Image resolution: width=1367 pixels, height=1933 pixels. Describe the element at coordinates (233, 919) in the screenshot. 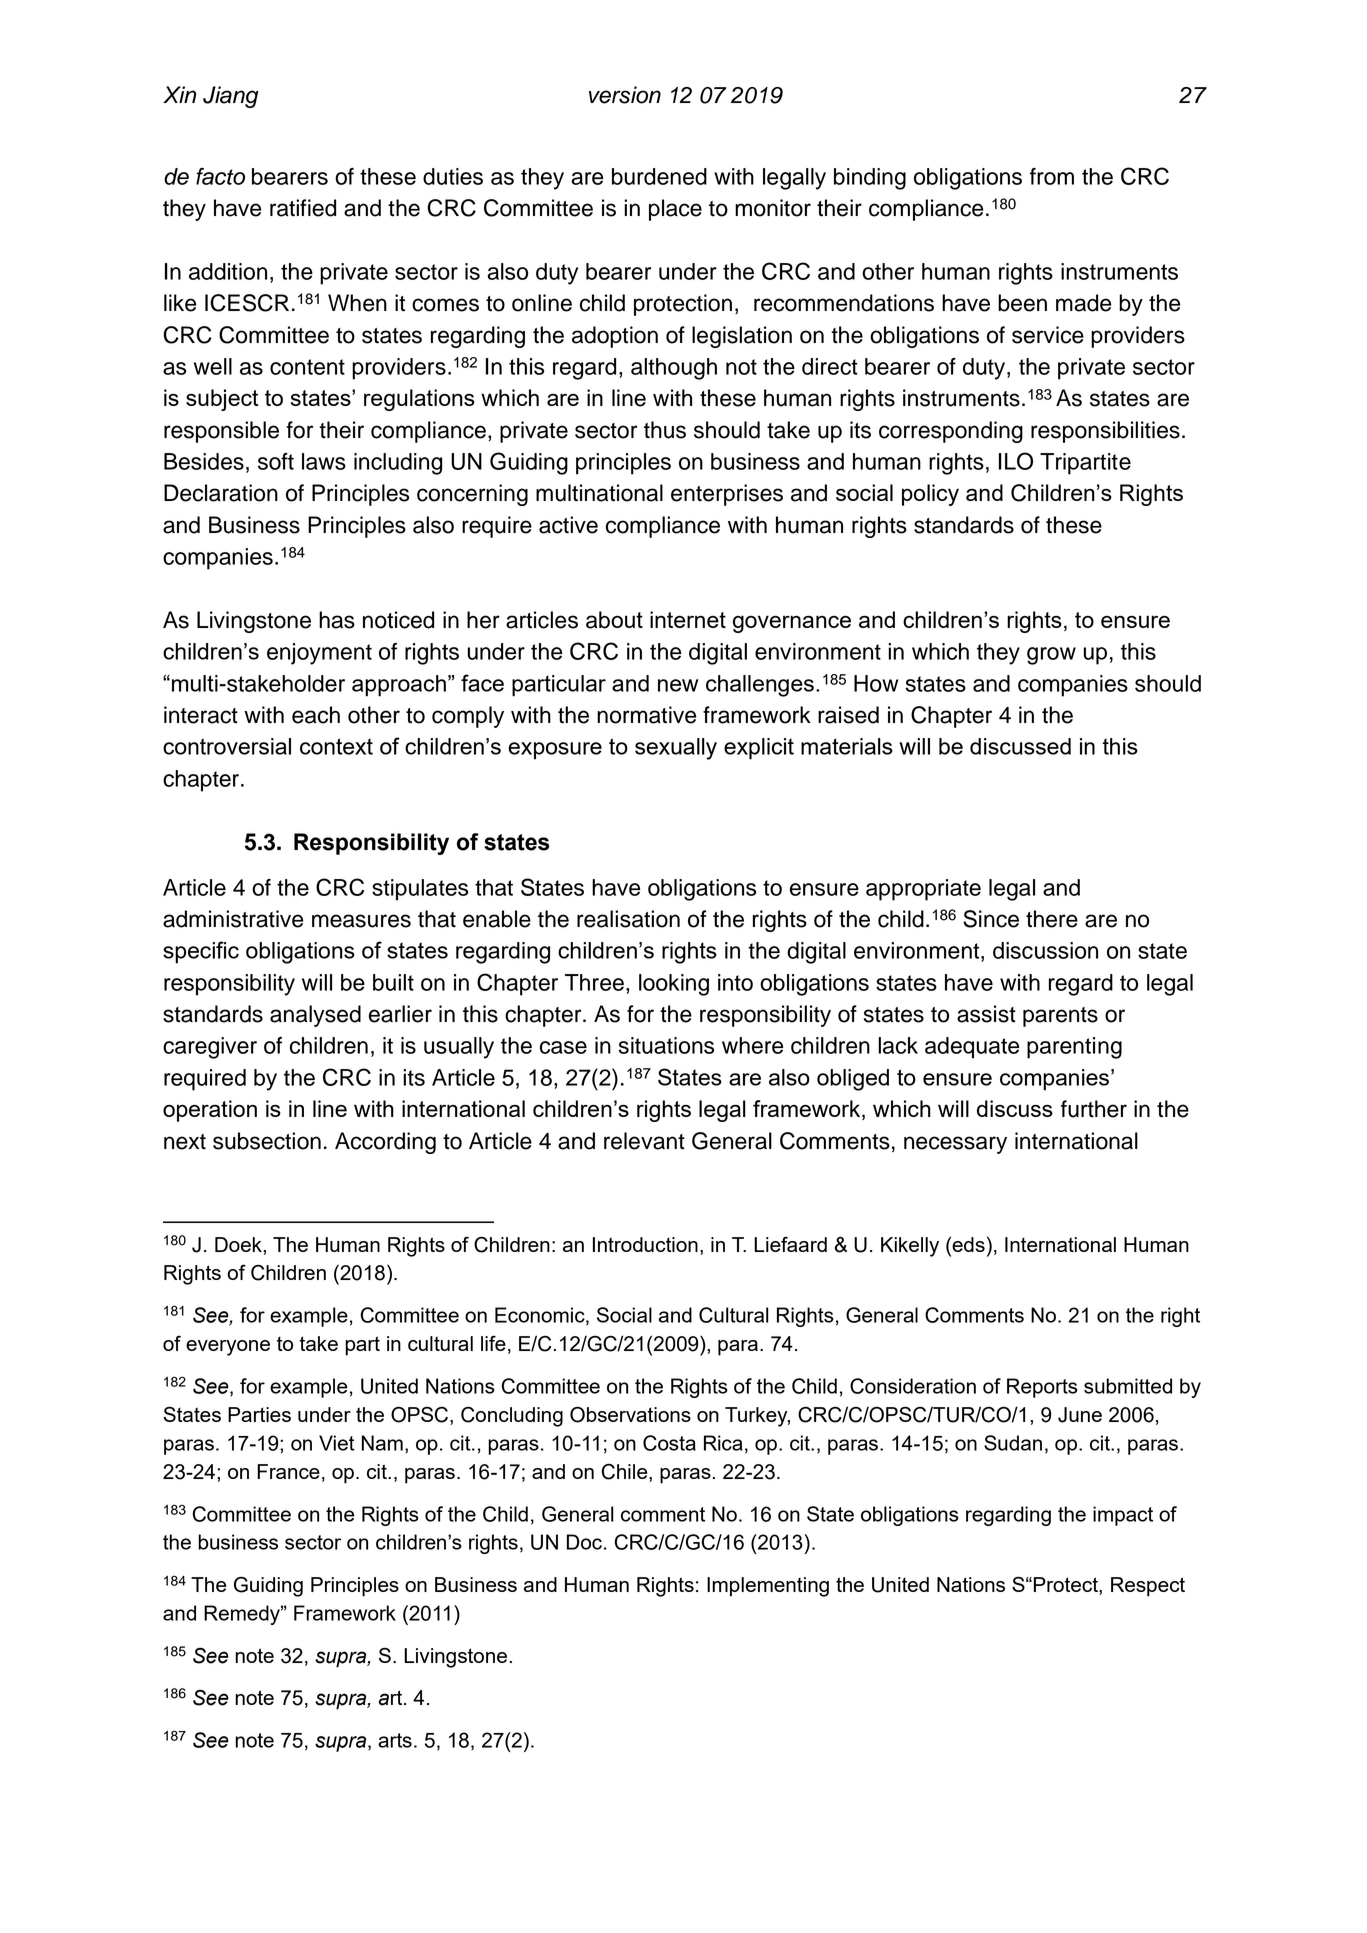

I see `administrative` at that location.
